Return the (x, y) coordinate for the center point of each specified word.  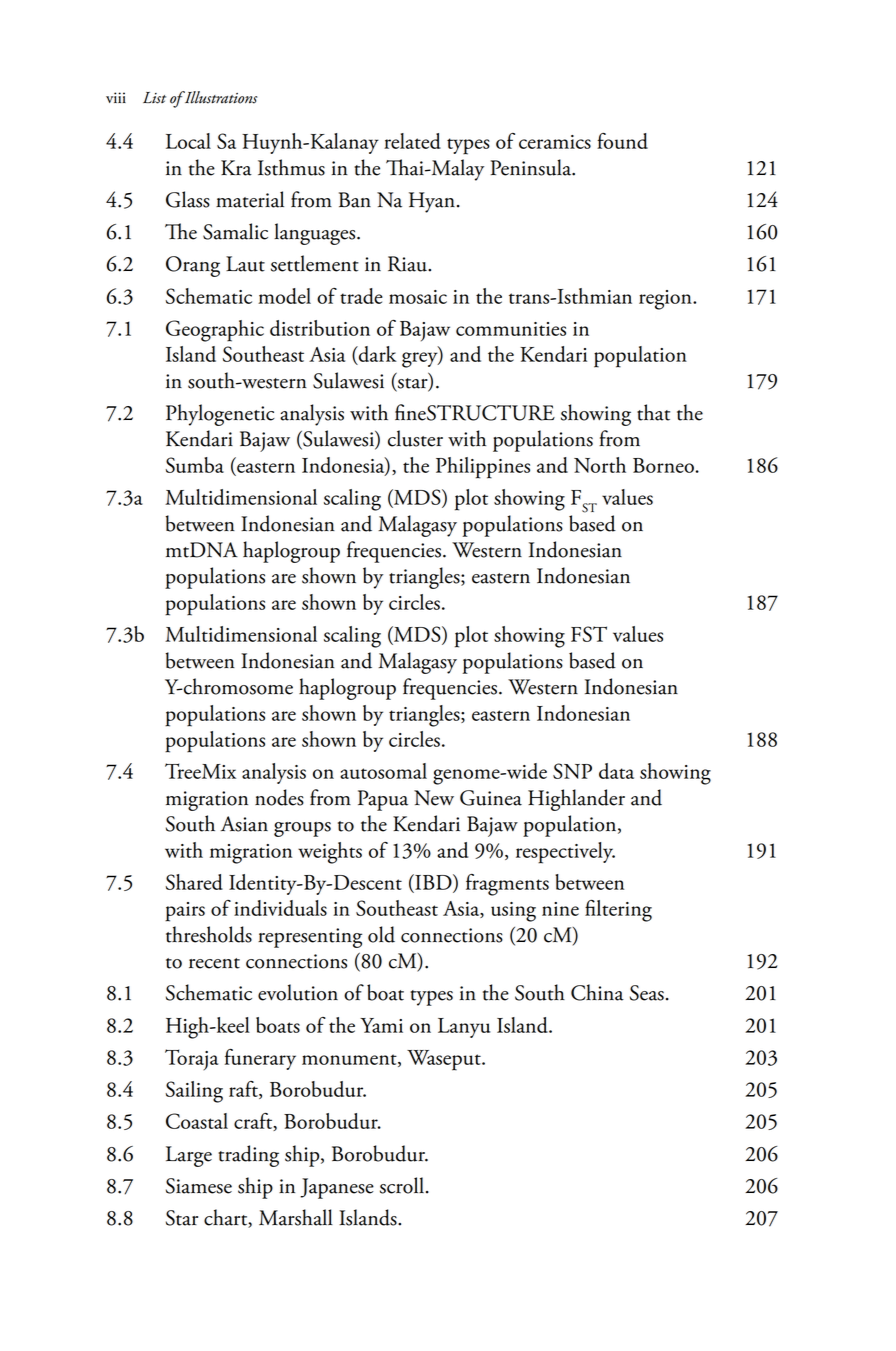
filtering (618, 911)
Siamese (199, 1186)
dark (377, 355)
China (597, 992)
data (616, 771)
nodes (279, 797)
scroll (402, 1185)
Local (188, 141)
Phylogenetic (220, 415)
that (653, 412)
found (622, 141)
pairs (185, 912)
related (412, 141)
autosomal (383, 771)
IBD (433, 883)
